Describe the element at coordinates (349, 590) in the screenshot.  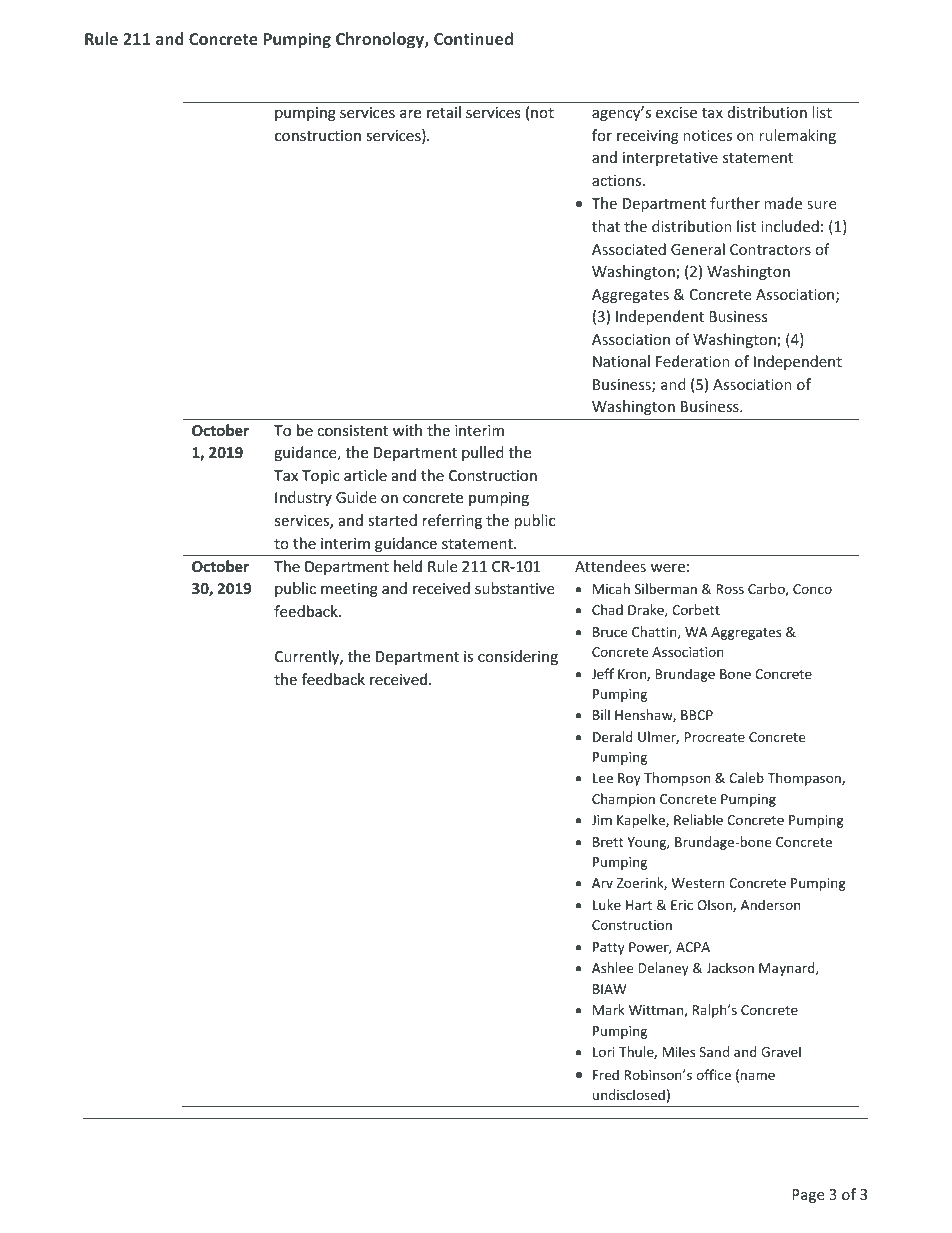
I see `meeting` at that location.
